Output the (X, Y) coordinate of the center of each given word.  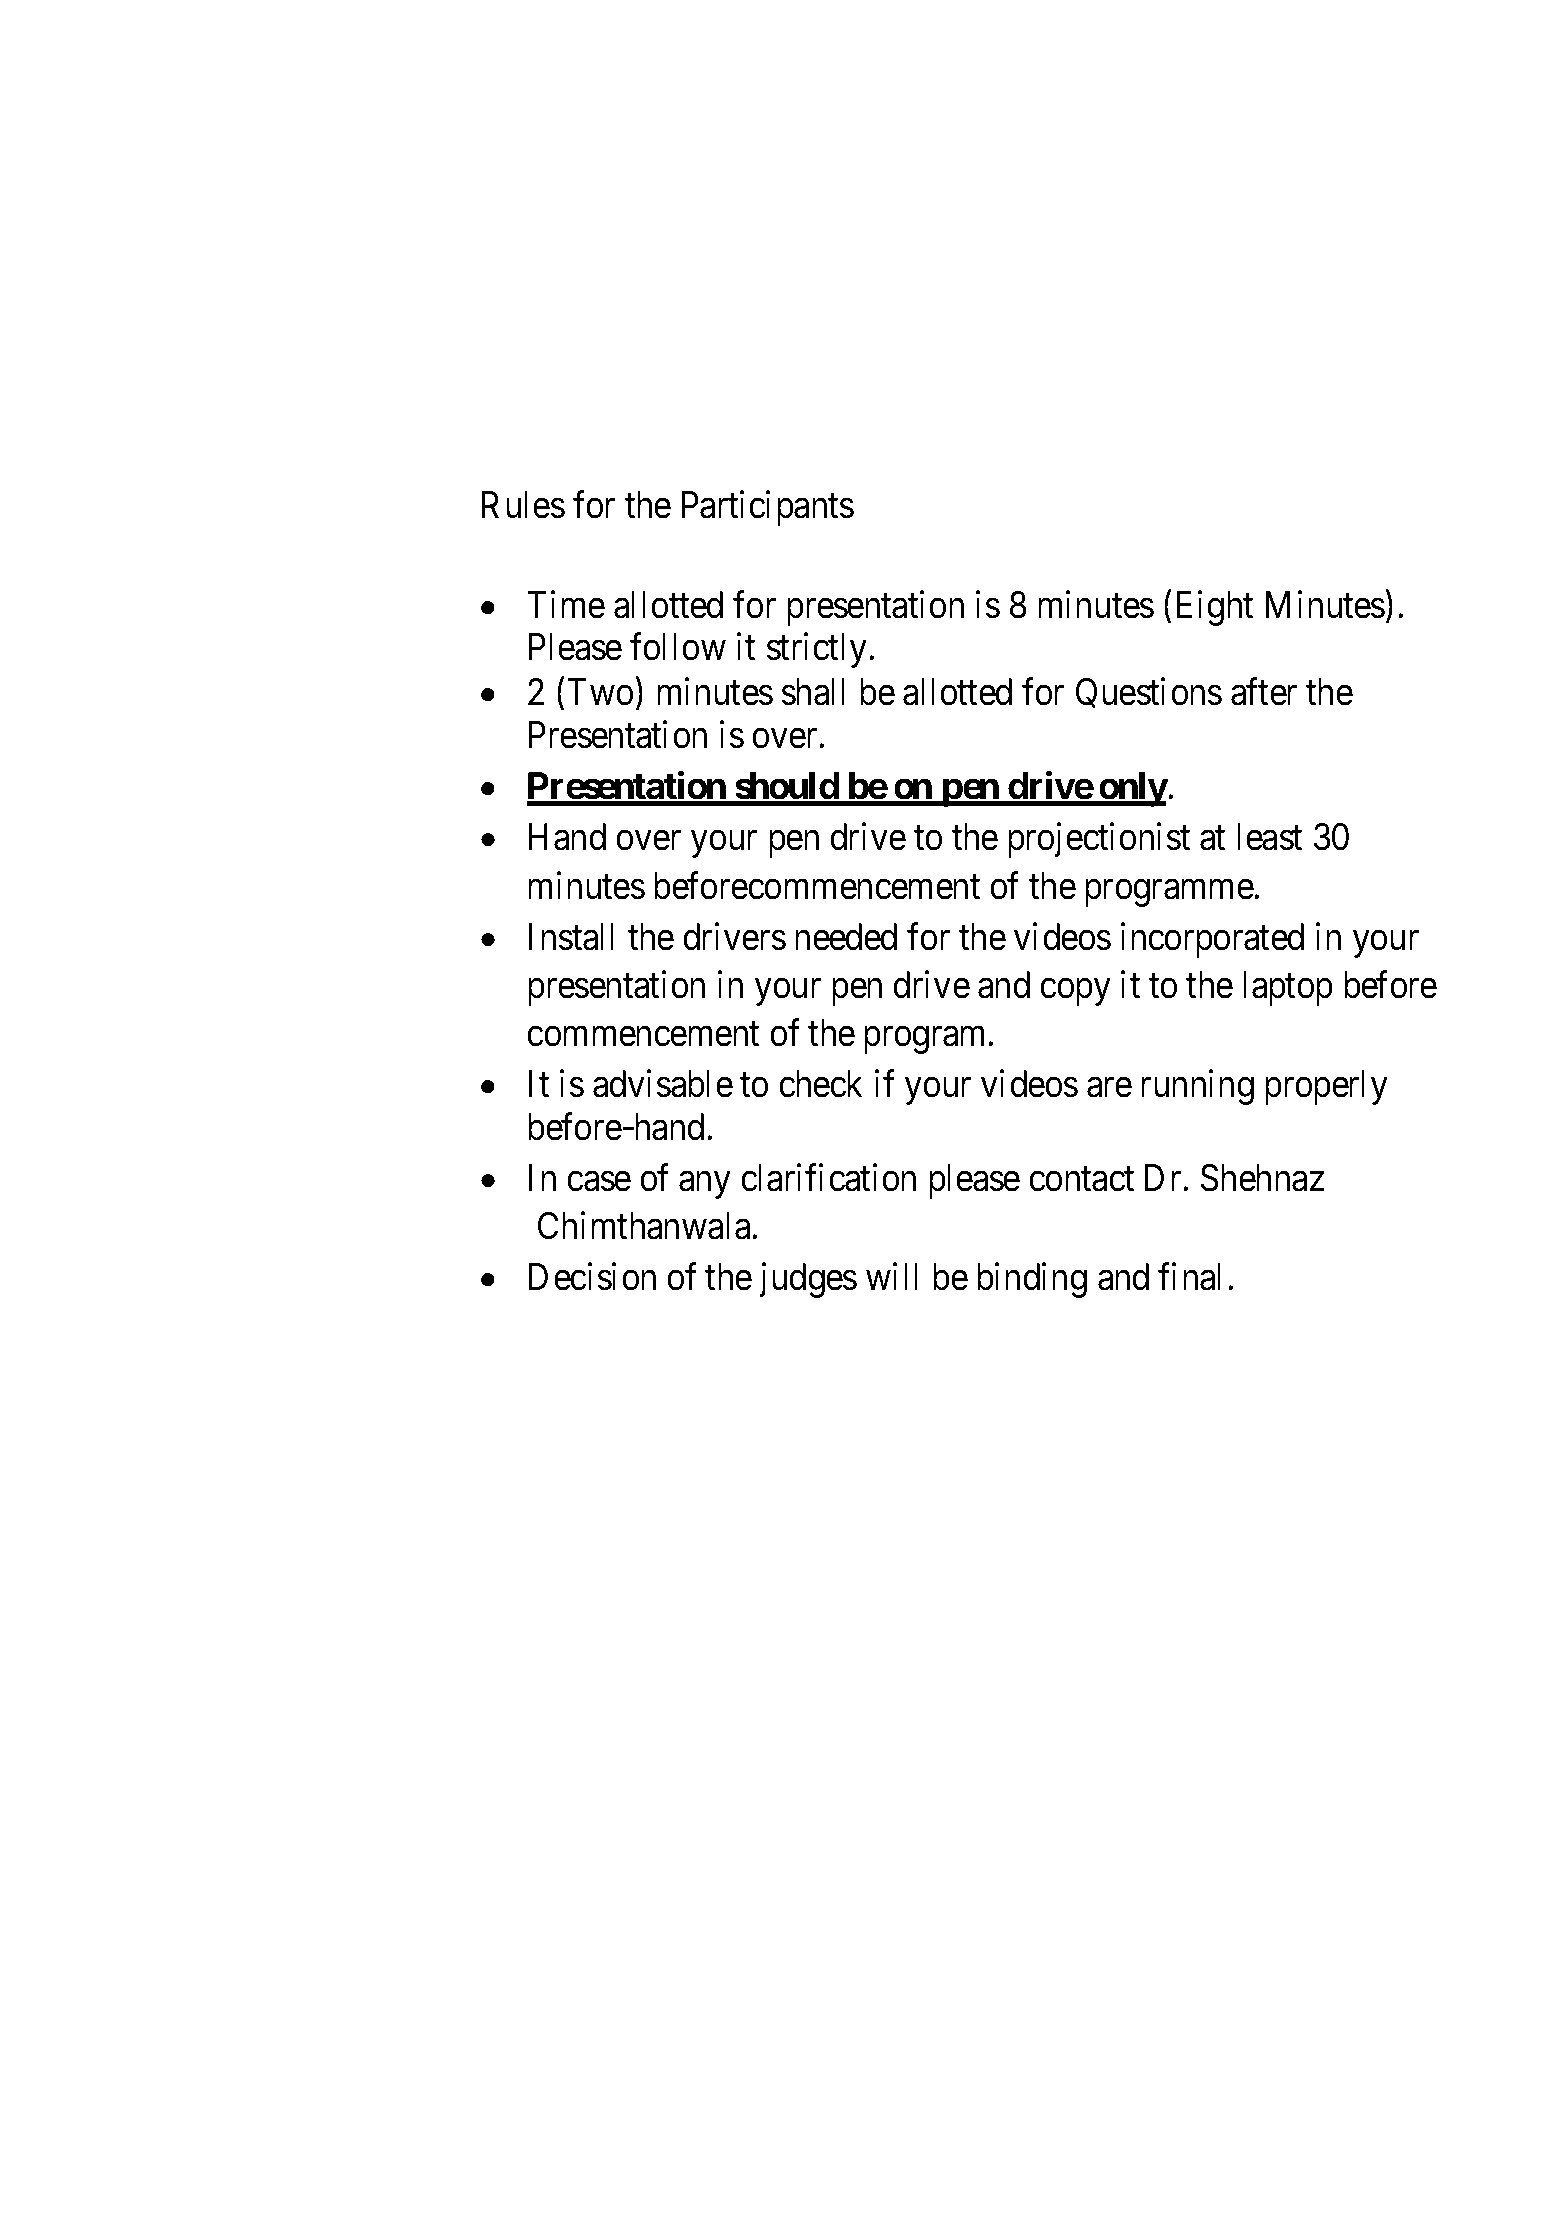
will (892, 1276)
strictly (817, 650)
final (1189, 1277)
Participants (768, 508)
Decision (592, 1277)
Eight (1215, 608)
